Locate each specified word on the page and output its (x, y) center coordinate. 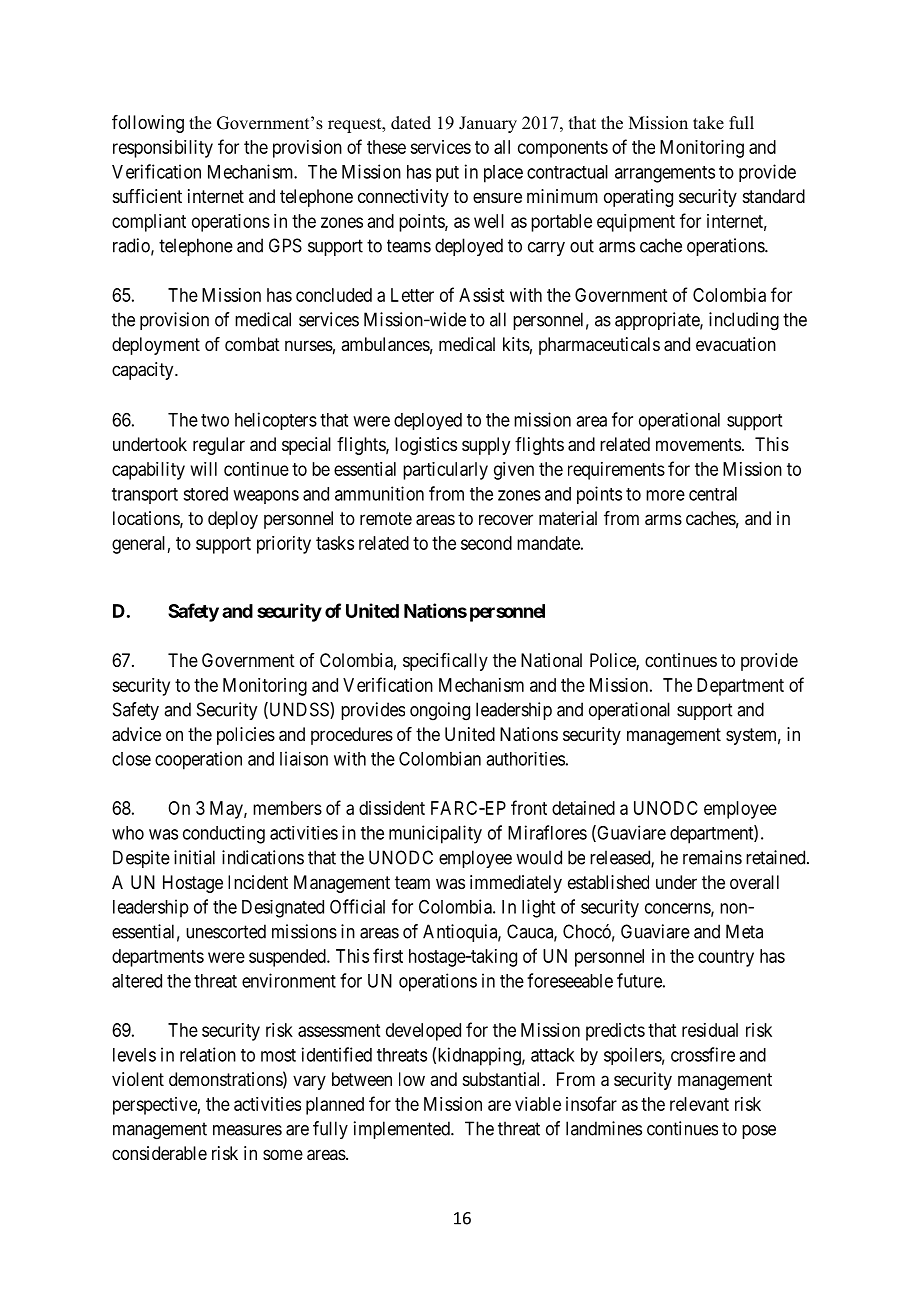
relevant (699, 1104)
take (708, 123)
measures (247, 1130)
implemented (403, 1130)
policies (246, 736)
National (551, 660)
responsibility (163, 149)
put (447, 174)
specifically (445, 662)
